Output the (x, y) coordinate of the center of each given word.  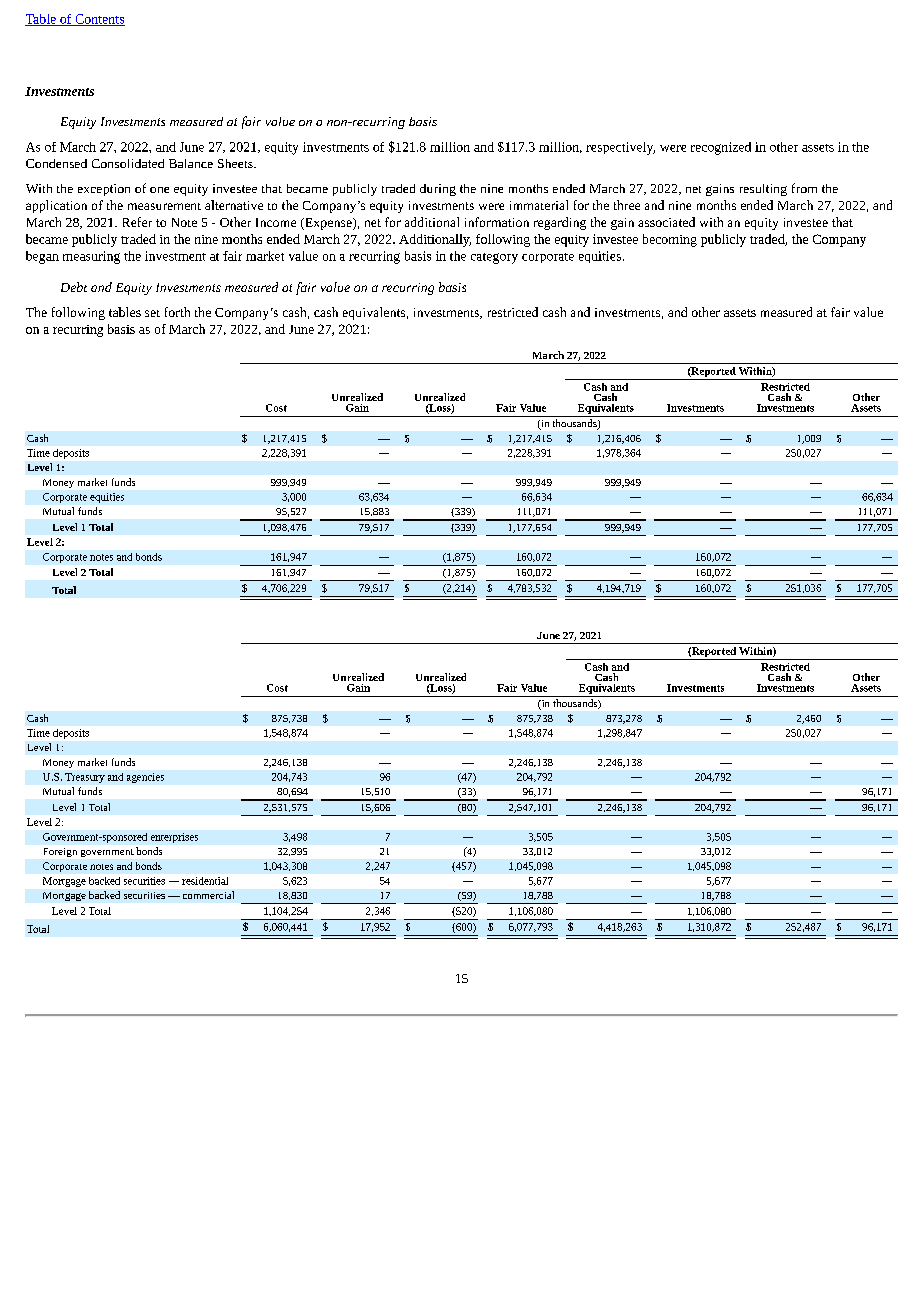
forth (177, 312)
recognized (721, 148)
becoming (670, 240)
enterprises (174, 838)
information (497, 222)
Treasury (85, 778)
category (494, 258)
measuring (91, 257)
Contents (99, 20)
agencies (145, 778)
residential (205, 881)
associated (666, 222)
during (438, 190)
